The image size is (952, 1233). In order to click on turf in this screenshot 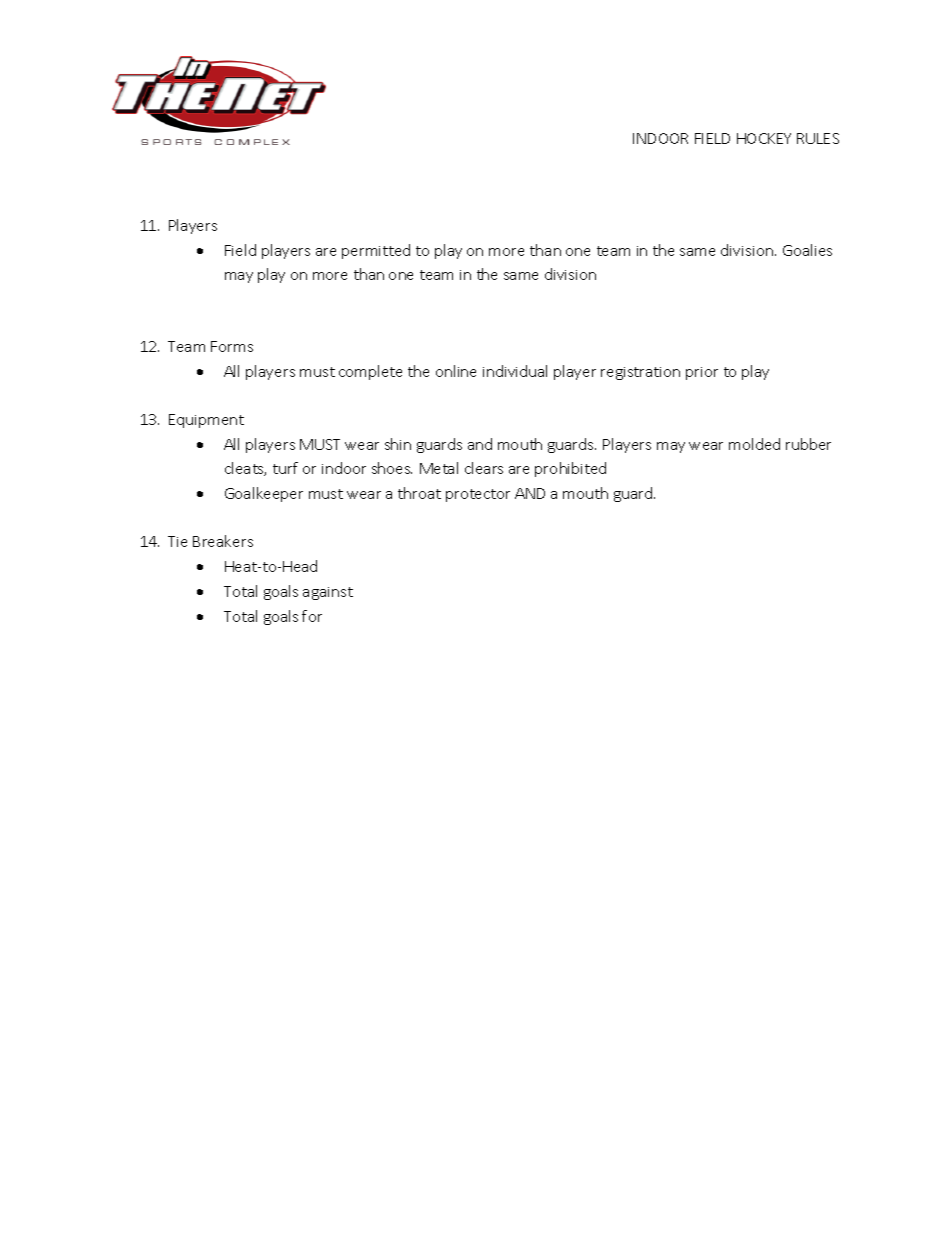, I will do `click(285, 468)`.
